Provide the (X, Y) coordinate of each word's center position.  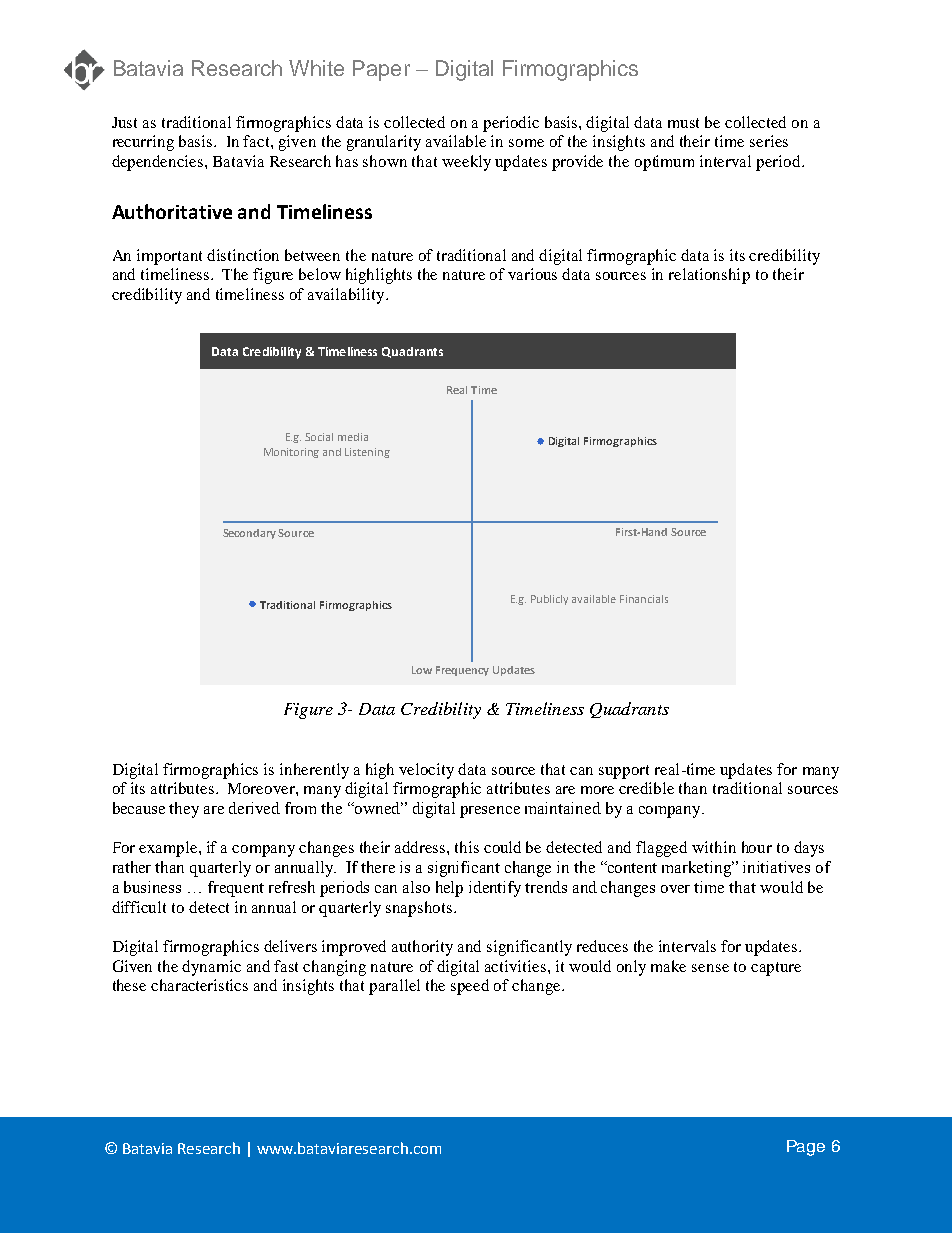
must (683, 123)
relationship (709, 276)
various (532, 274)
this (467, 847)
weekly (466, 163)
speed (470, 987)
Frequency (462, 671)
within (714, 847)
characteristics (199, 985)
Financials (644, 599)
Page (806, 1148)
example (169, 849)
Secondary (251, 534)
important (169, 257)
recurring (143, 143)
